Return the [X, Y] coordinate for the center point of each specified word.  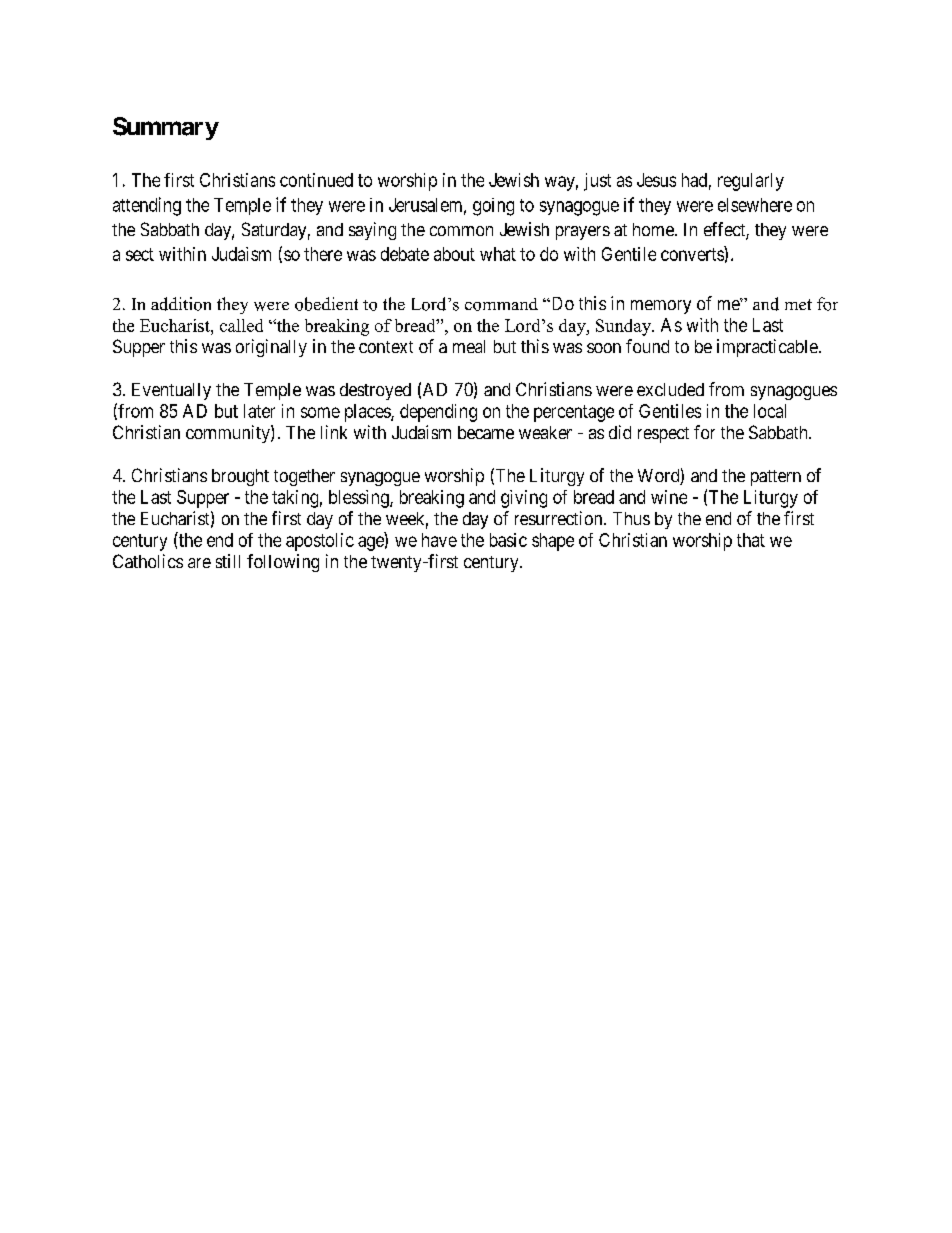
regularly [751, 182]
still [228, 561]
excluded [670, 389]
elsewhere [755, 205]
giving [524, 499]
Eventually [171, 391]
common [461, 231]
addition [181, 304]
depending [438, 413]
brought [240, 477]
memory [661, 307]
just [597, 182]
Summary [166, 128]
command [501, 304]
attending [147, 206]
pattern [776, 478]
